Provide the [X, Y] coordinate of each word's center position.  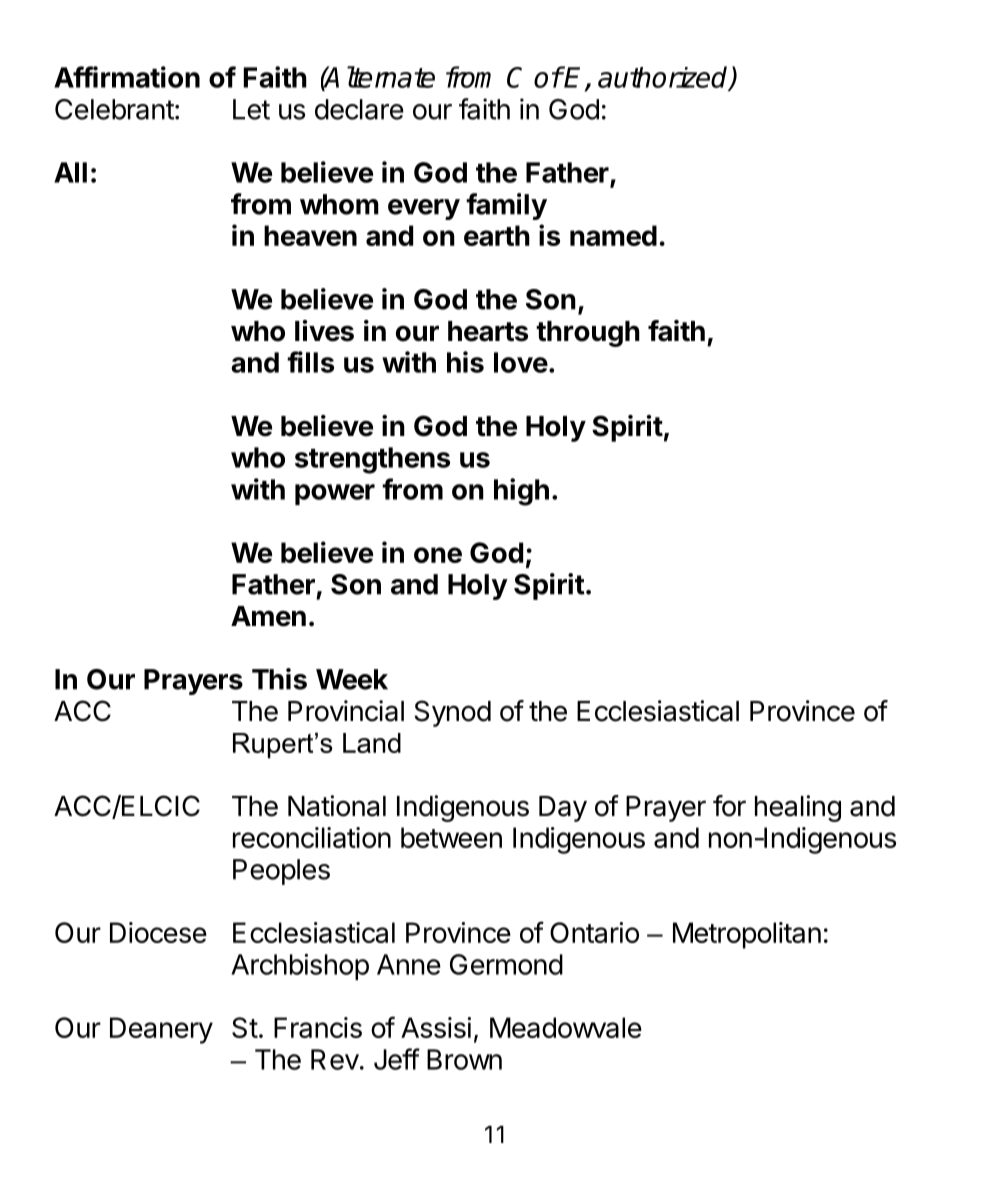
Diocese [158, 932]
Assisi [436, 1027]
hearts [488, 331]
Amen [268, 616]
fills [310, 362]
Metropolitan [747, 935]
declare [359, 109]
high [521, 492]
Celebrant [114, 109]
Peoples [281, 872]
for [729, 806]
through [588, 334]
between [451, 837]
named [613, 235]
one [438, 555]
